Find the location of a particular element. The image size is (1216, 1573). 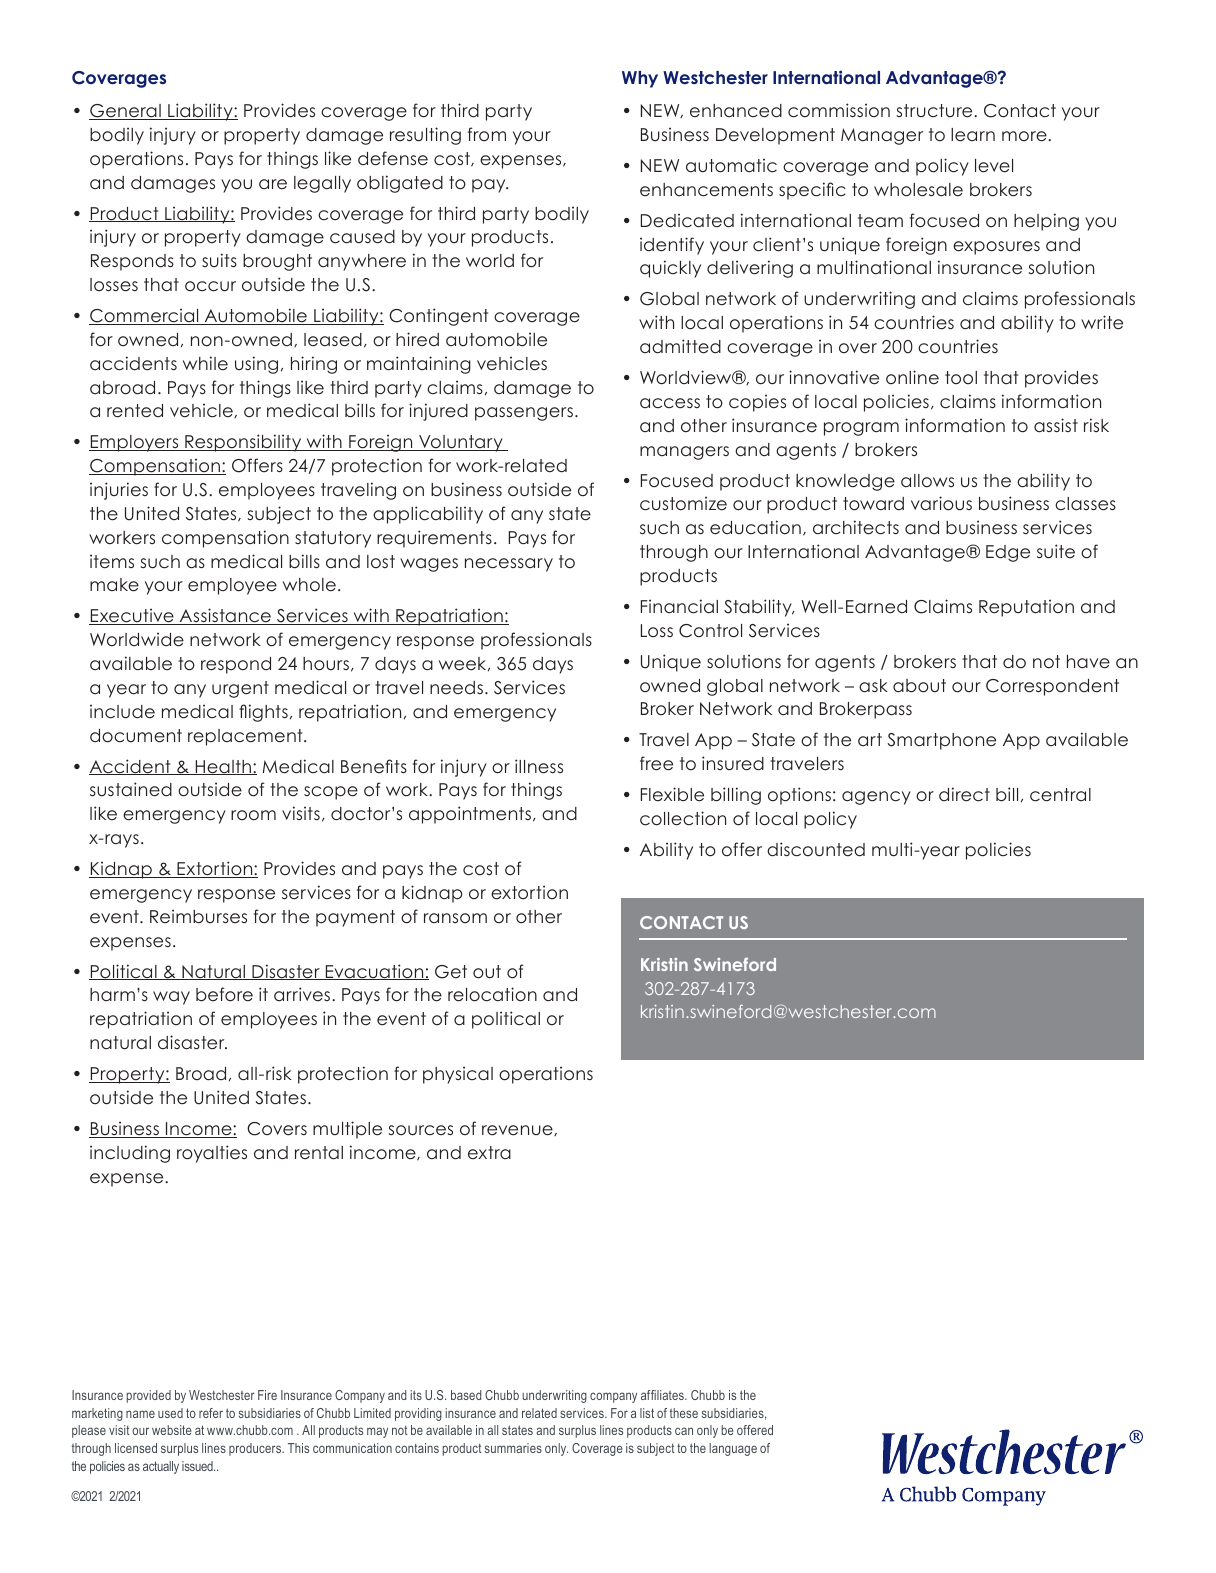

learn is located at coordinates (973, 135).
